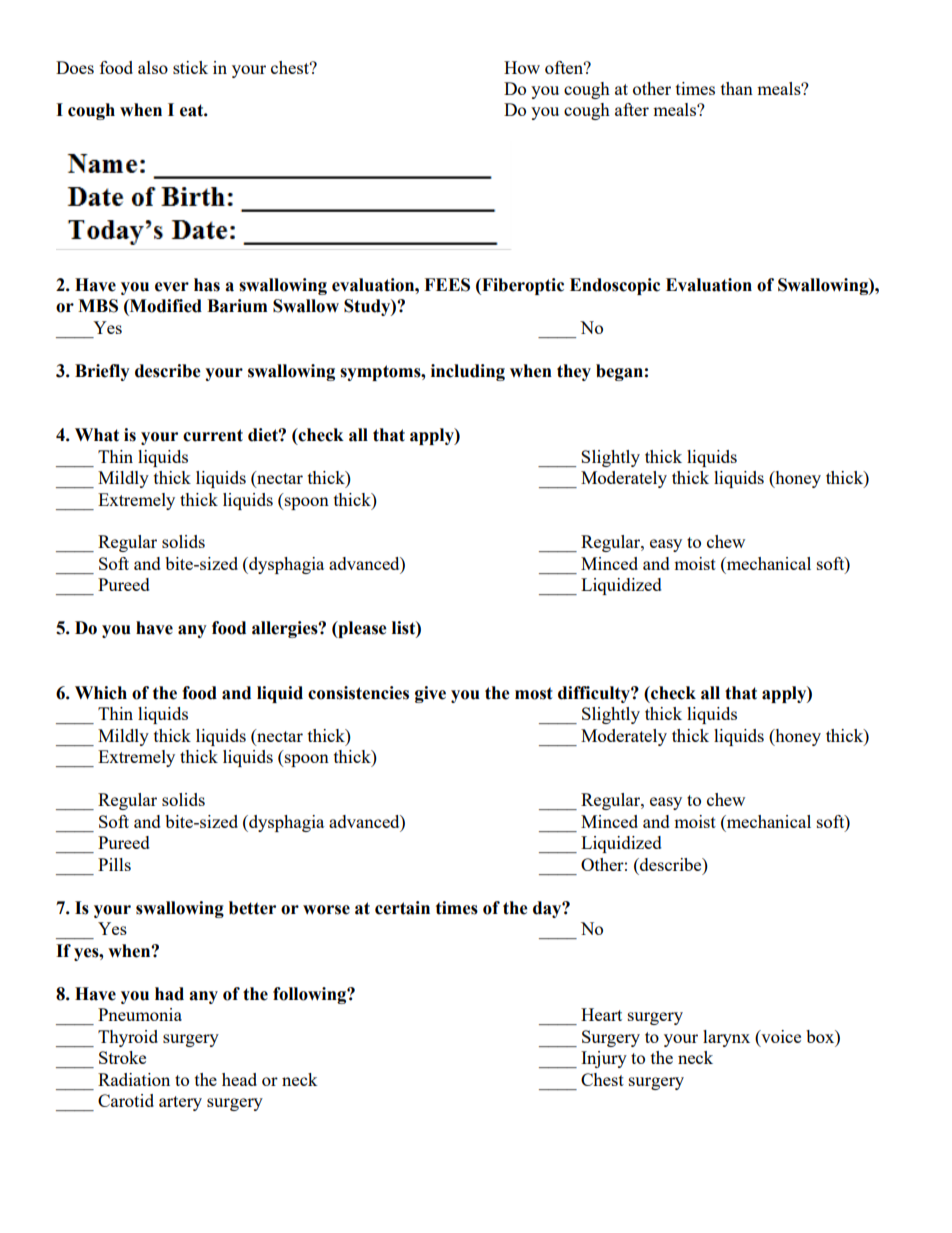  Describe the element at coordinates (430, 694) in the screenshot. I see `give` at that location.
